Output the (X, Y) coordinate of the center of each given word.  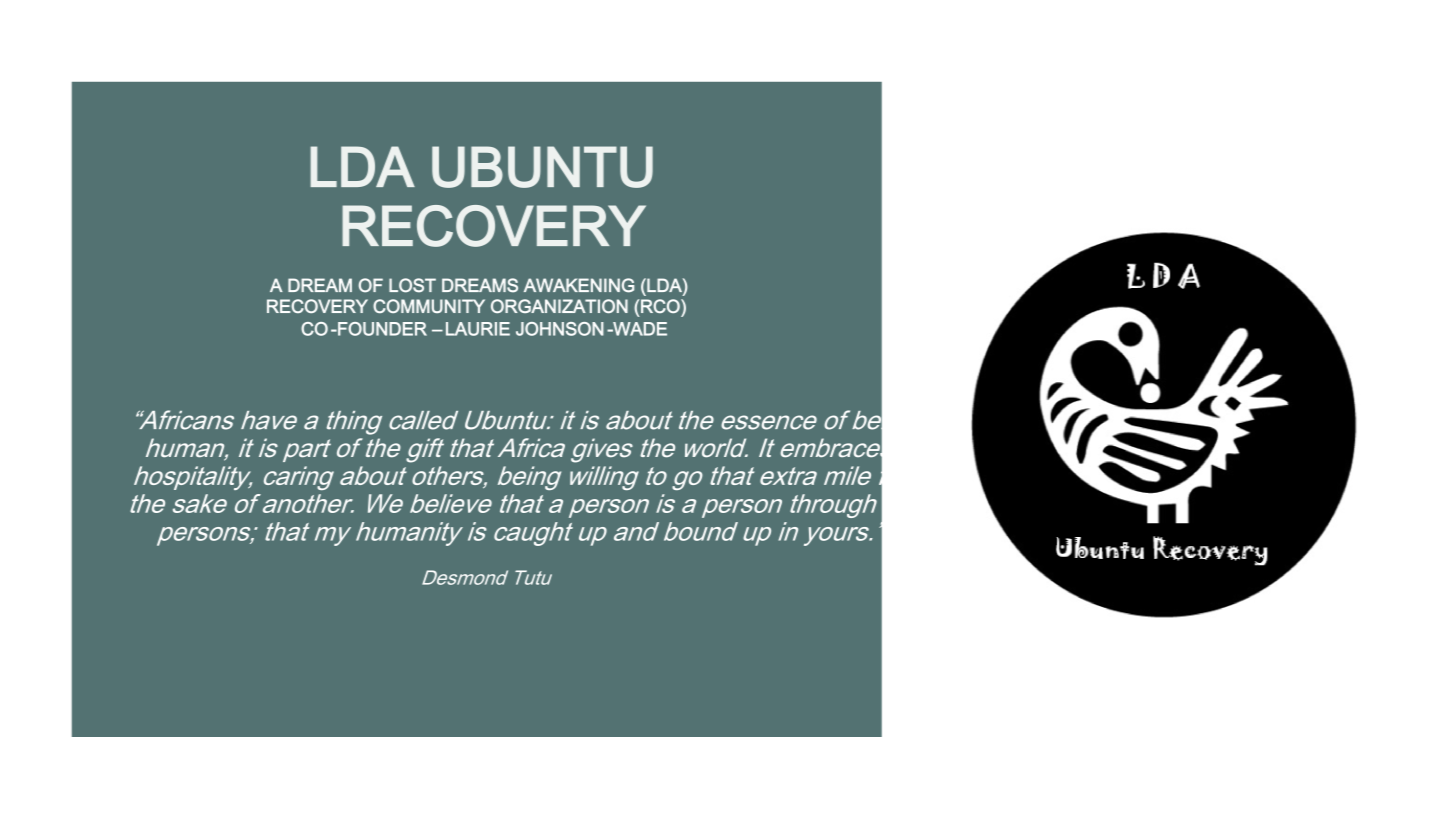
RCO (661, 306)
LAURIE (478, 329)
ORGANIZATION (559, 306)
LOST (412, 285)
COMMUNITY (429, 306)
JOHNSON (560, 329)
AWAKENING (579, 285)
